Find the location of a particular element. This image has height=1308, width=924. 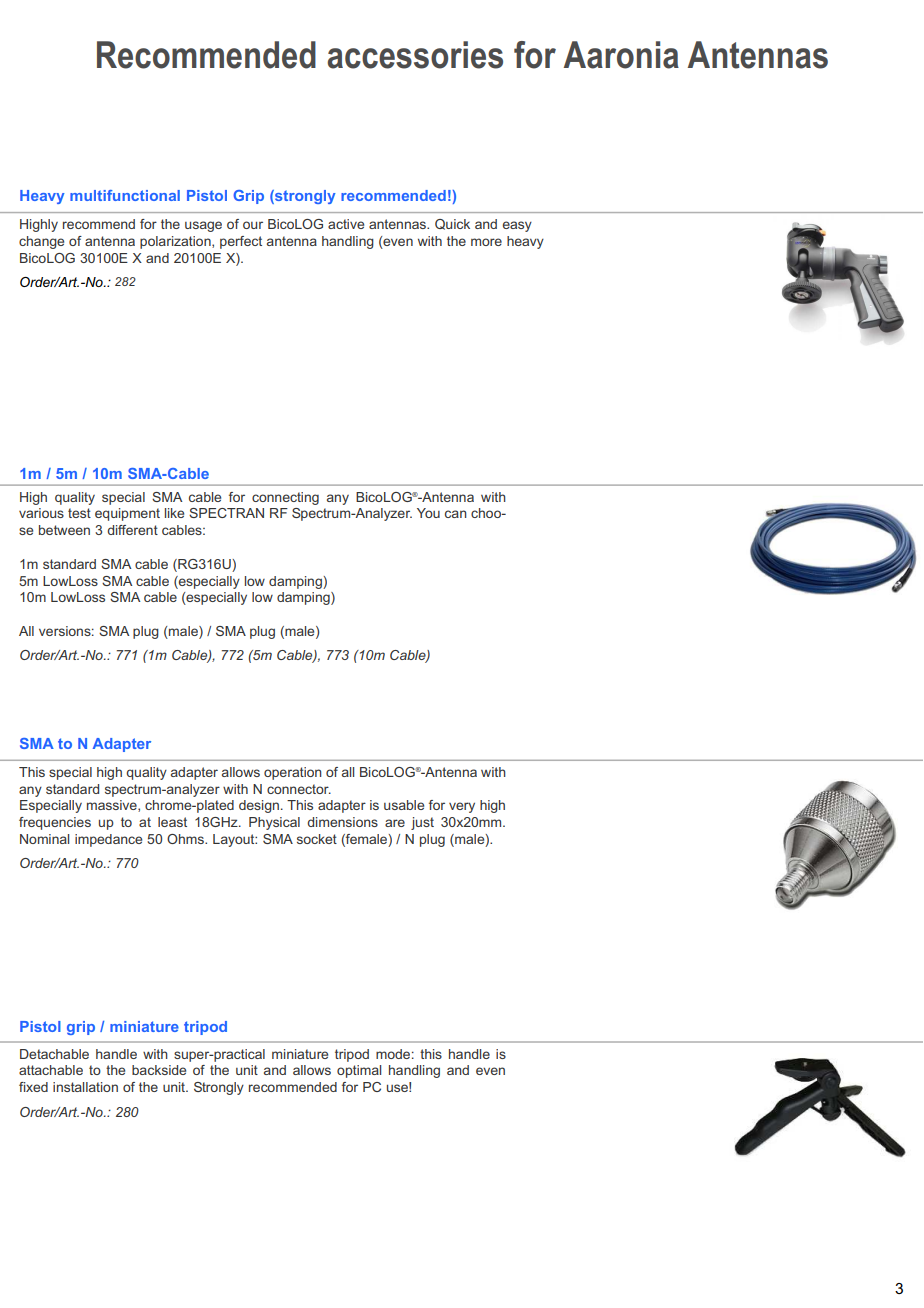

multifunctional is located at coordinates (125, 195).
